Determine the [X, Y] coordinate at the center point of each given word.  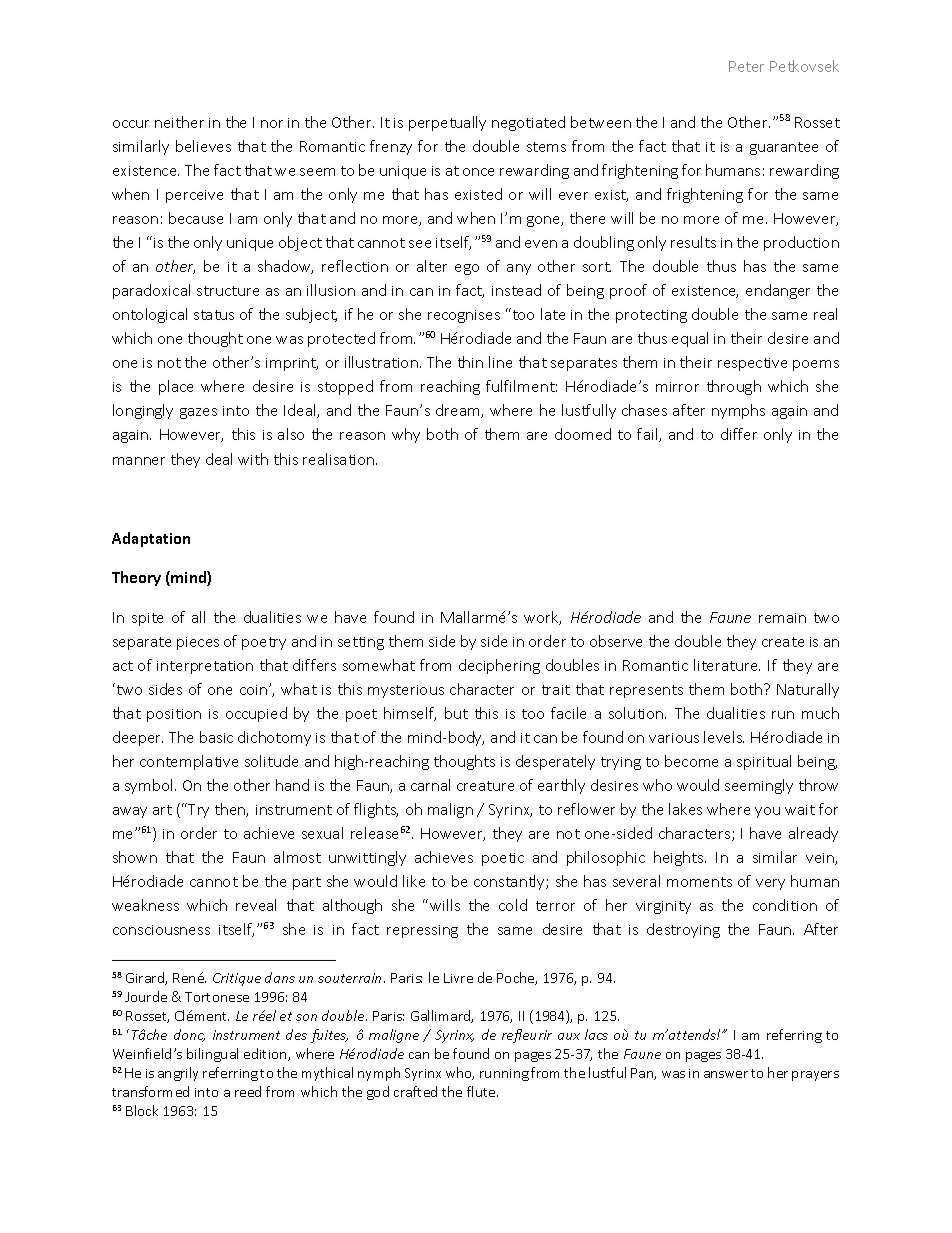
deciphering [499, 666]
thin [470, 362]
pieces [198, 643]
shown [135, 857]
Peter [746, 66]
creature [485, 786]
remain [782, 618]
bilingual [212, 1055]
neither [179, 122]
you [767, 812]
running [504, 1075]
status [214, 315]
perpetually [447, 123]
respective [752, 364]
